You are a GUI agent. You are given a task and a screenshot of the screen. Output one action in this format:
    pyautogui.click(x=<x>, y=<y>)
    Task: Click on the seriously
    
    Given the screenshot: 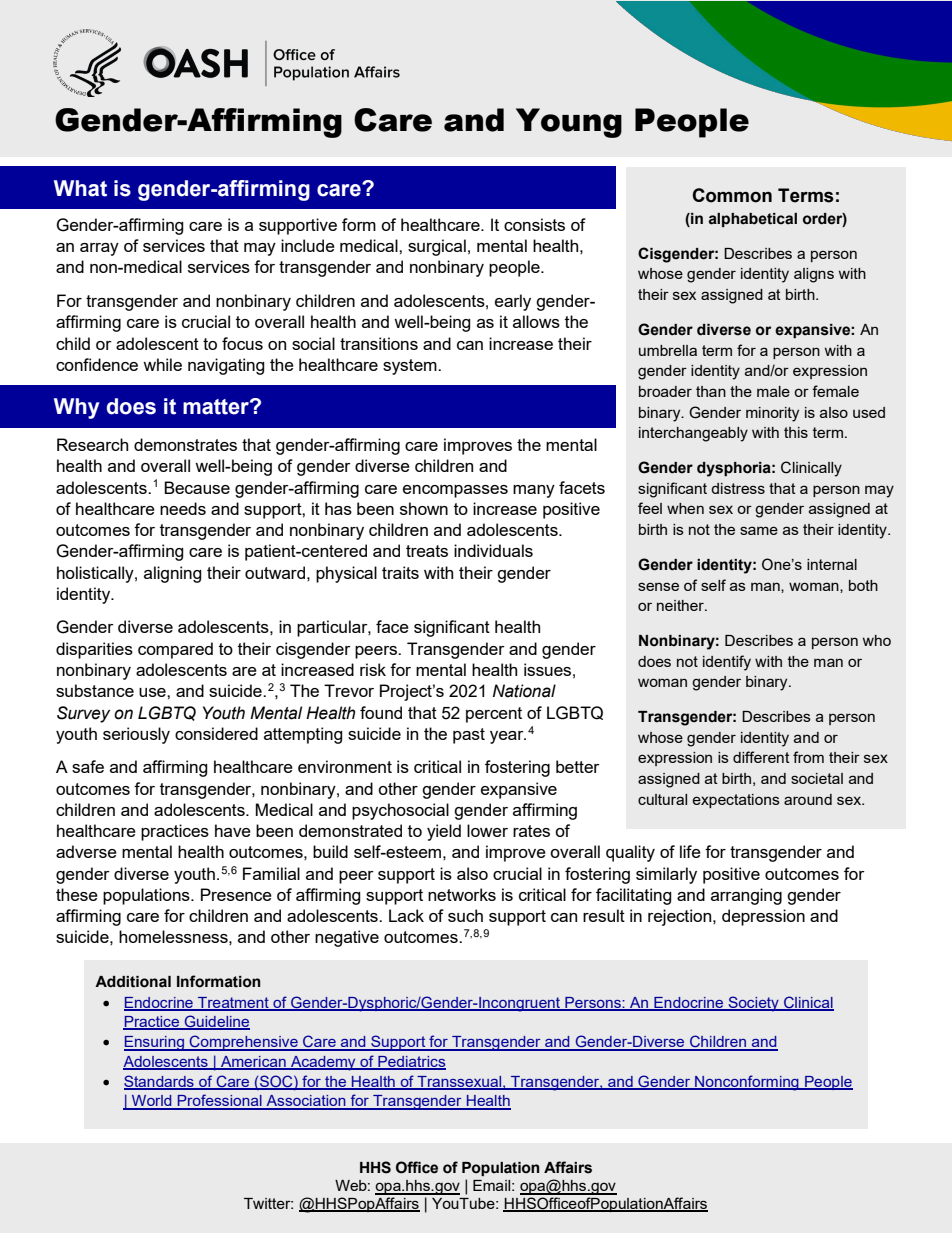 What is the action you would take?
    pyautogui.click(x=136, y=735)
